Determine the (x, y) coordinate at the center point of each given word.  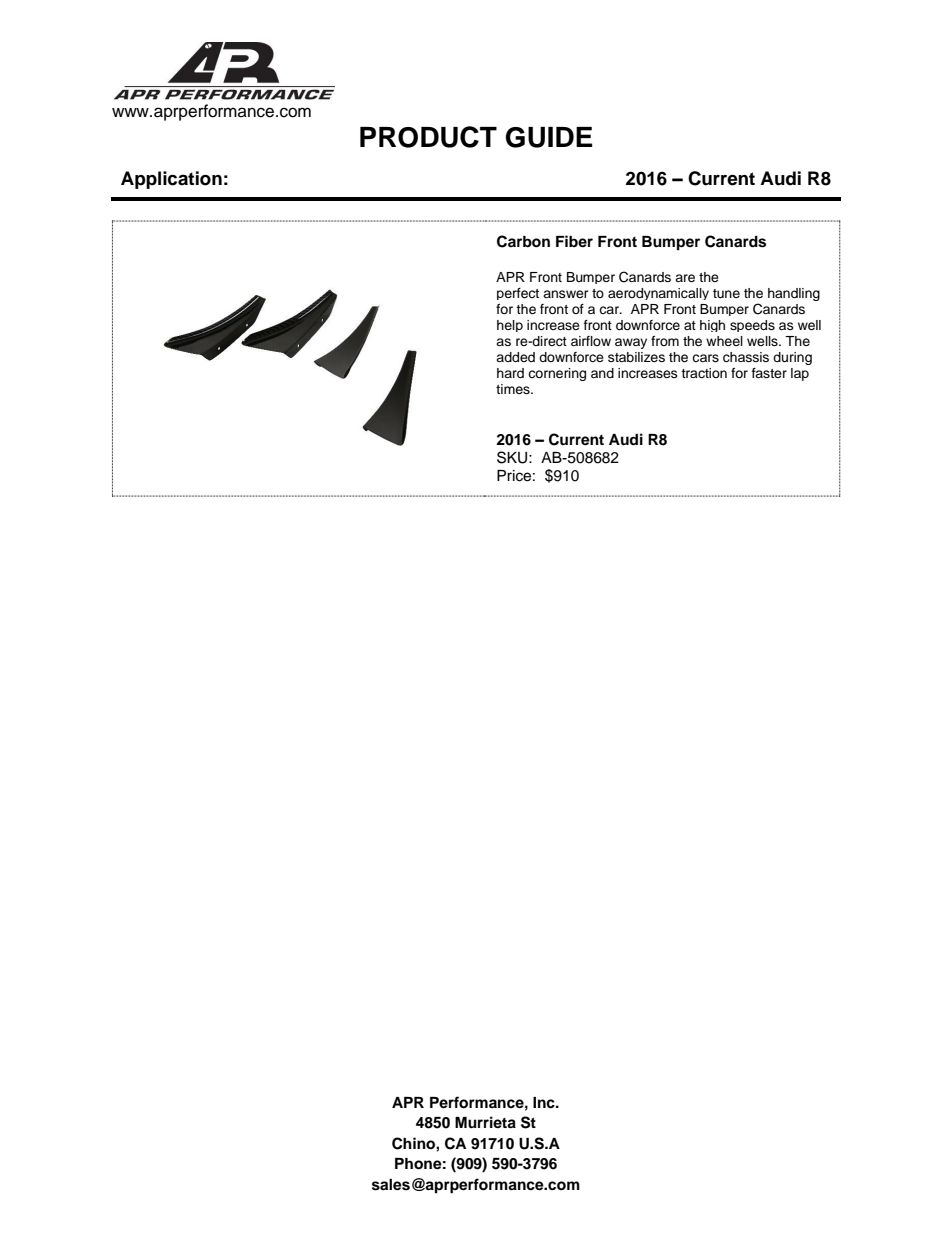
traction (704, 373)
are (685, 278)
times (514, 389)
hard (510, 373)
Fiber (574, 241)
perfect (518, 294)
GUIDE (549, 137)
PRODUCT (428, 137)
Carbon (523, 241)
